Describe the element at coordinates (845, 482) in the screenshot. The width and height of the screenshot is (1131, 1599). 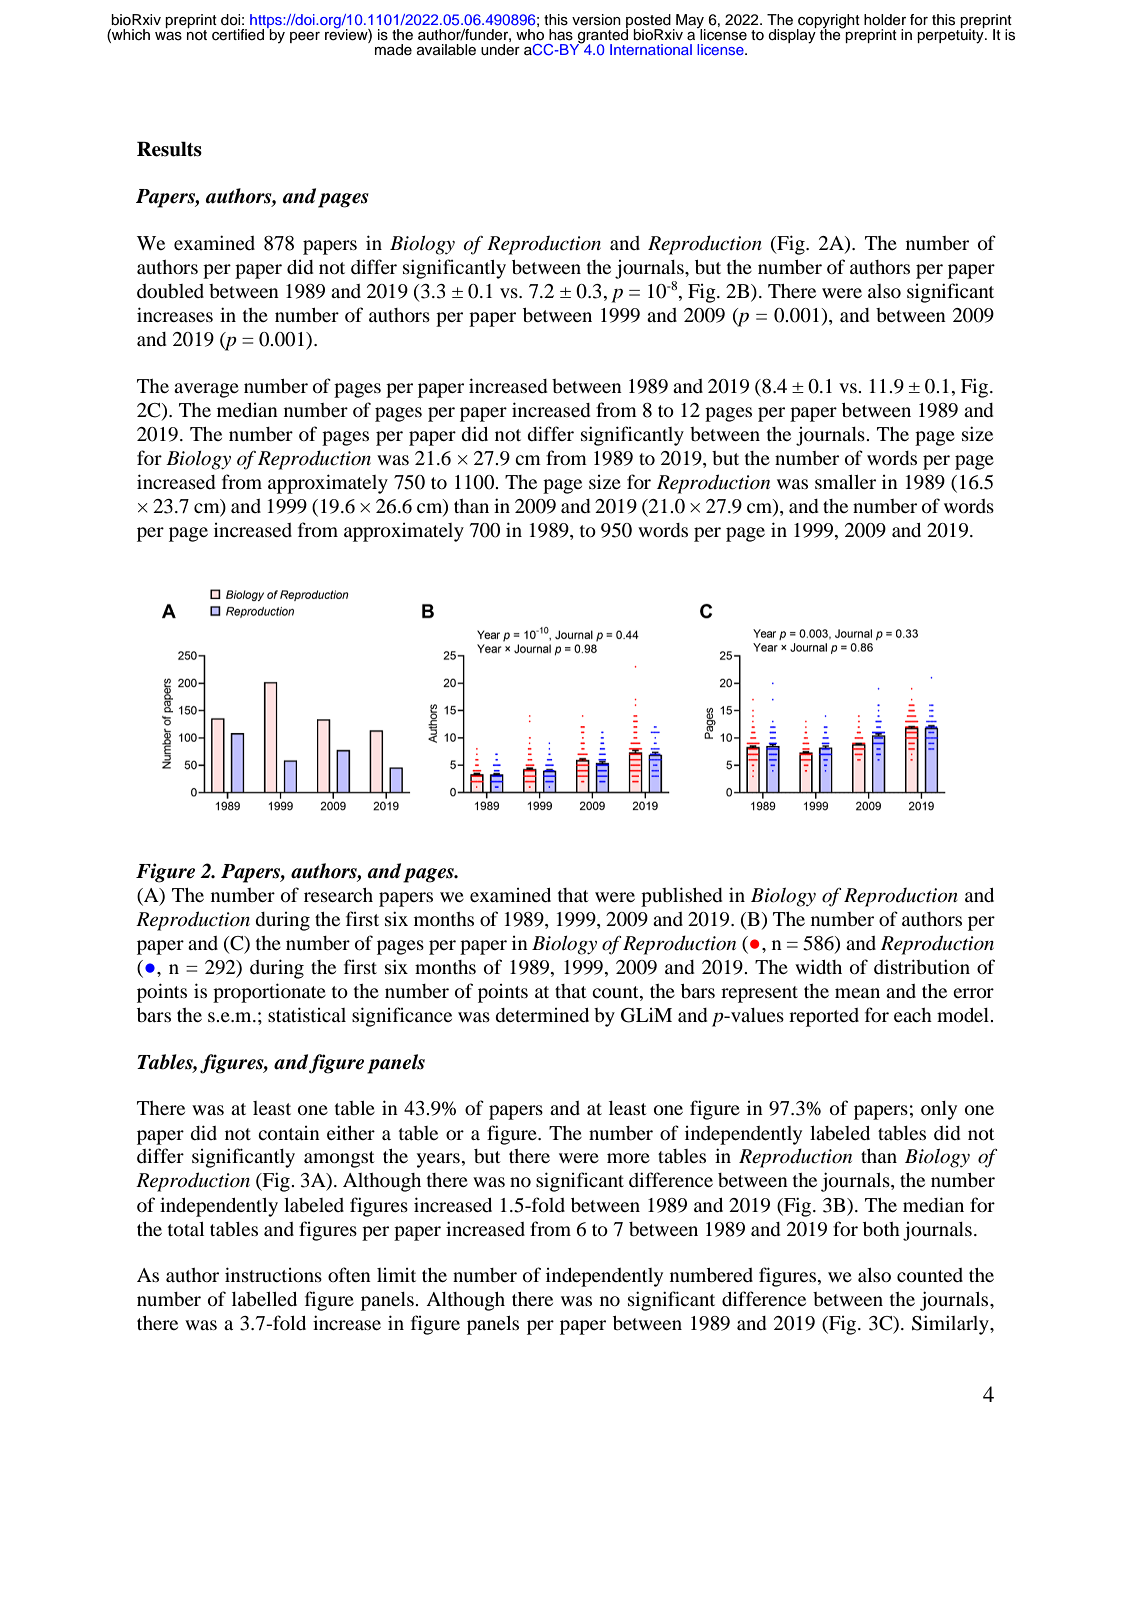
I see `smaller` at that location.
